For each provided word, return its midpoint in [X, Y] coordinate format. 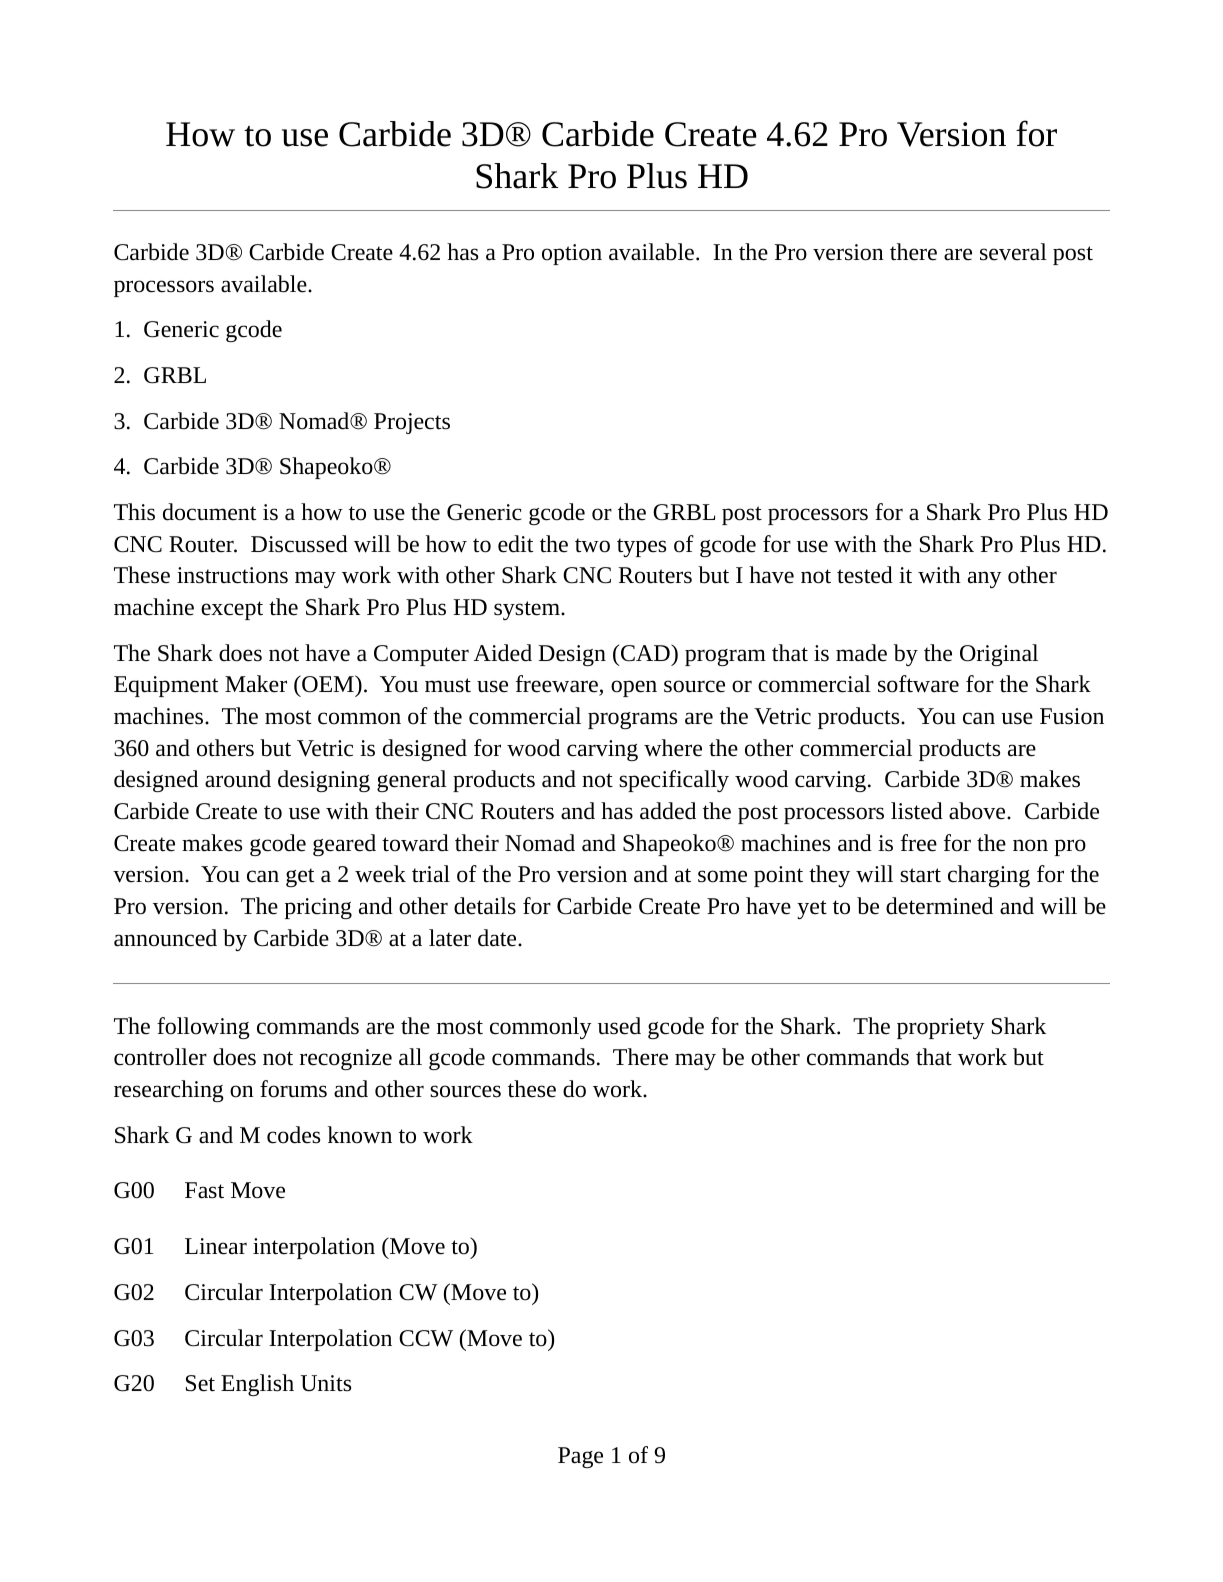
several [1013, 252]
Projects [412, 423]
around [238, 779]
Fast [204, 1190]
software [918, 684]
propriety [941, 1028]
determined [939, 906]
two [592, 545]
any [985, 579]
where [673, 748]
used [619, 1026]
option [572, 254]
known [360, 1135]
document [209, 512]
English [257, 1385]
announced [165, 938]
